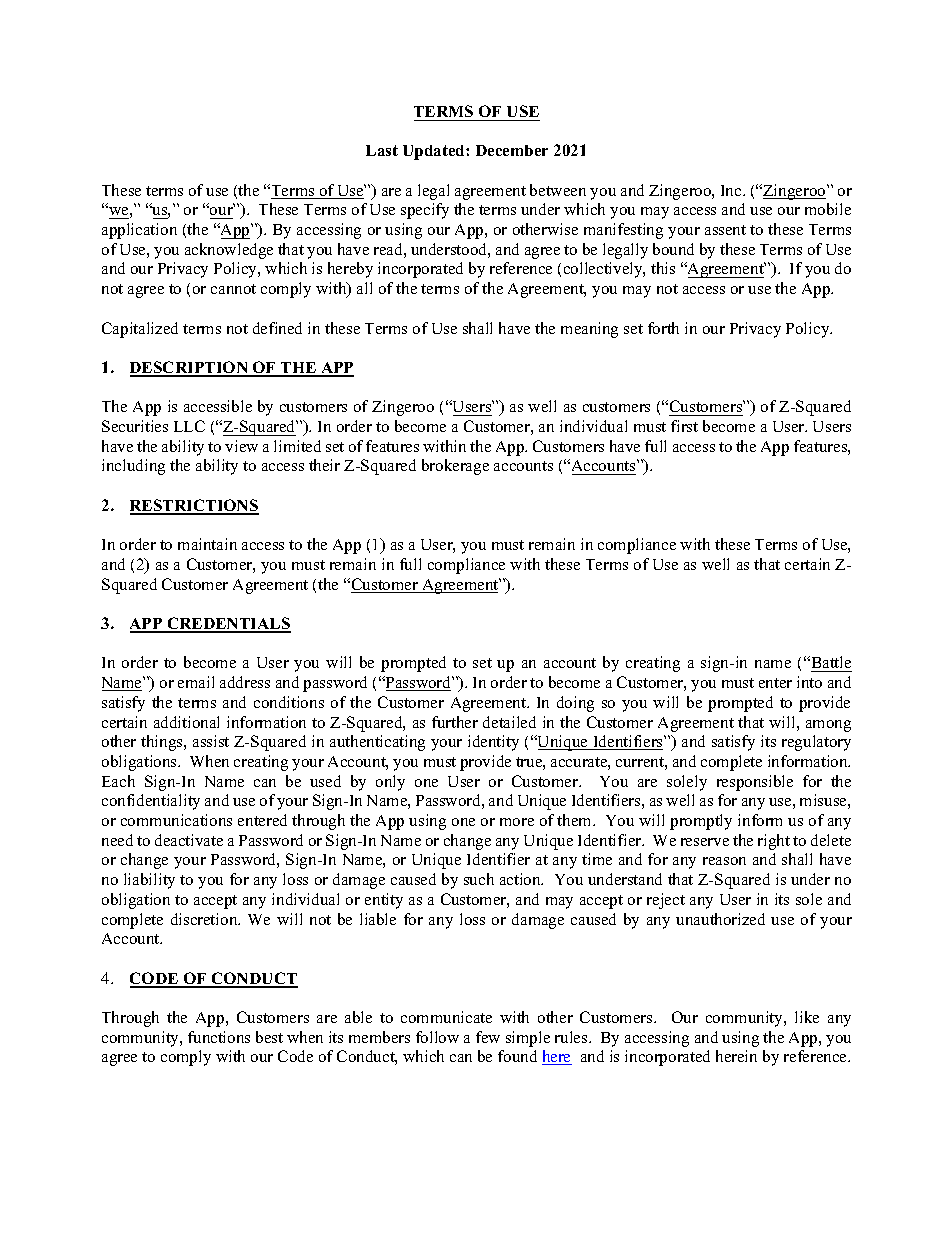  What do you see at coordinates (517, 822) in the image?
I see `more` at bounding box center [517, 822].
